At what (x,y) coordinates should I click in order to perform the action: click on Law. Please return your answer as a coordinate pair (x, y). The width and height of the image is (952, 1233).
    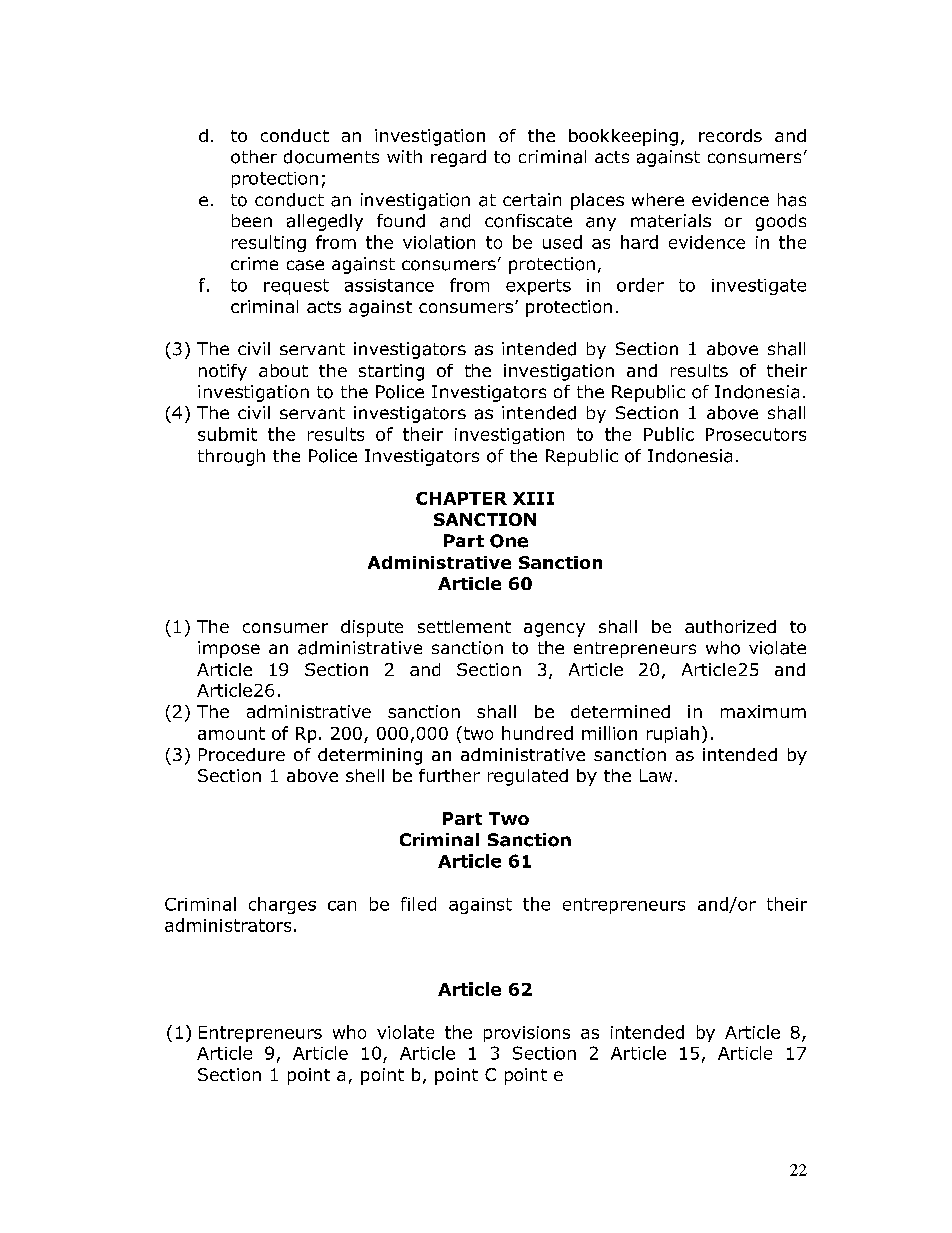
    Looking at the image, I should click on (656, 775).
